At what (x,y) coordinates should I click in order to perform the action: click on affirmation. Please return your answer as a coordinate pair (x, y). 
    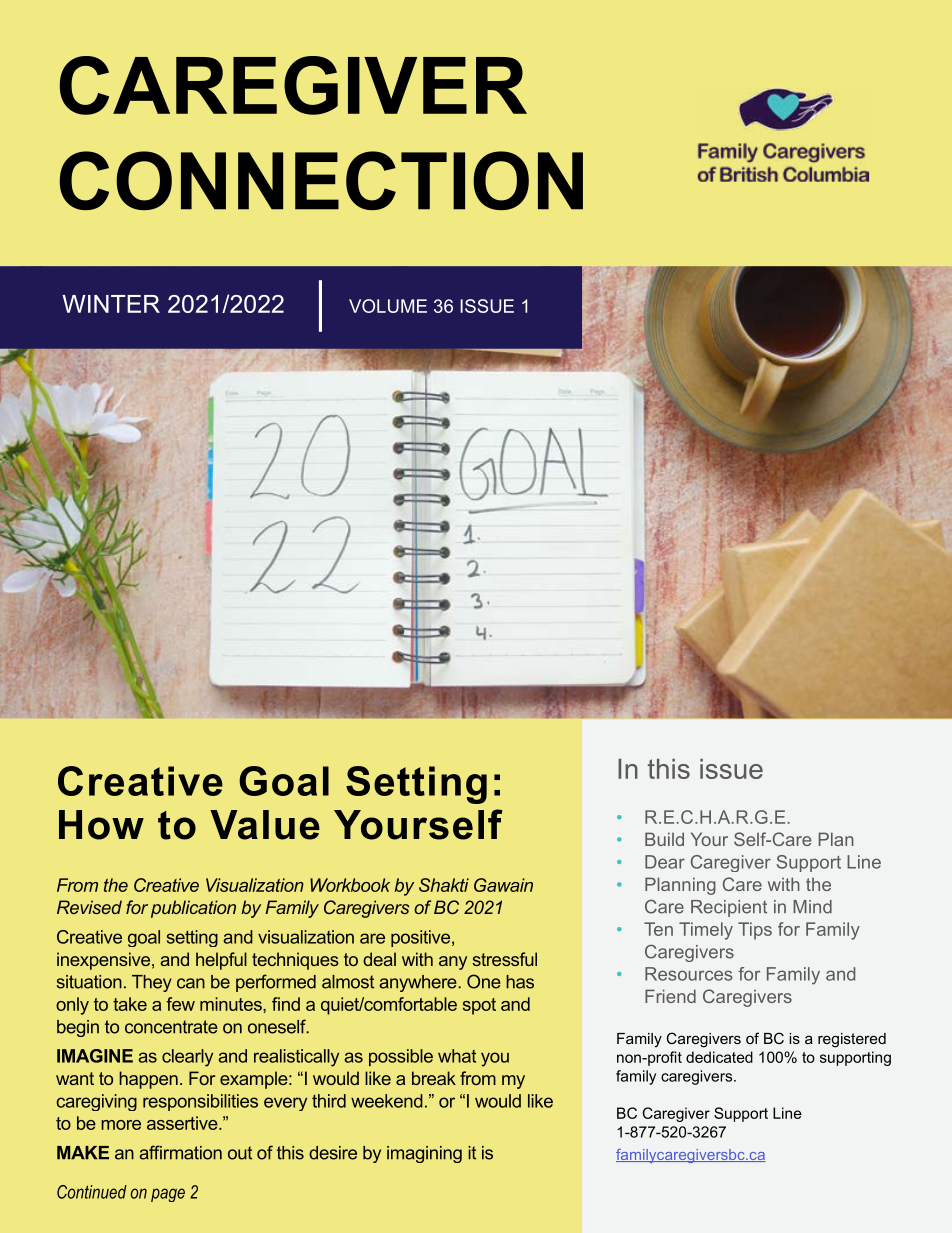
    Looking at the image, I should click on (180, 1152).
